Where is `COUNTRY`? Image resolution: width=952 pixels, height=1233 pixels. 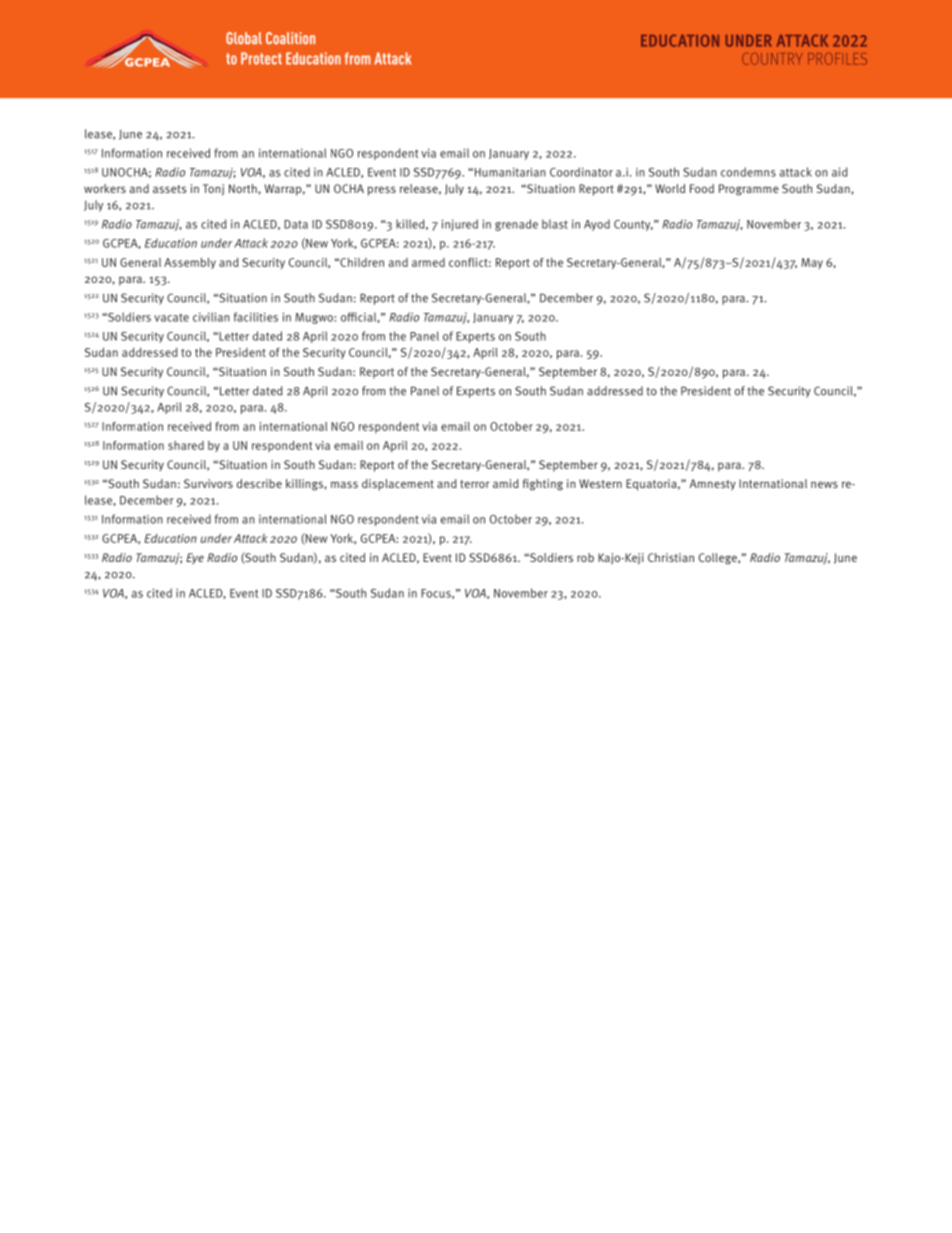
COUNTRY is located at coordinates (772, 59).
